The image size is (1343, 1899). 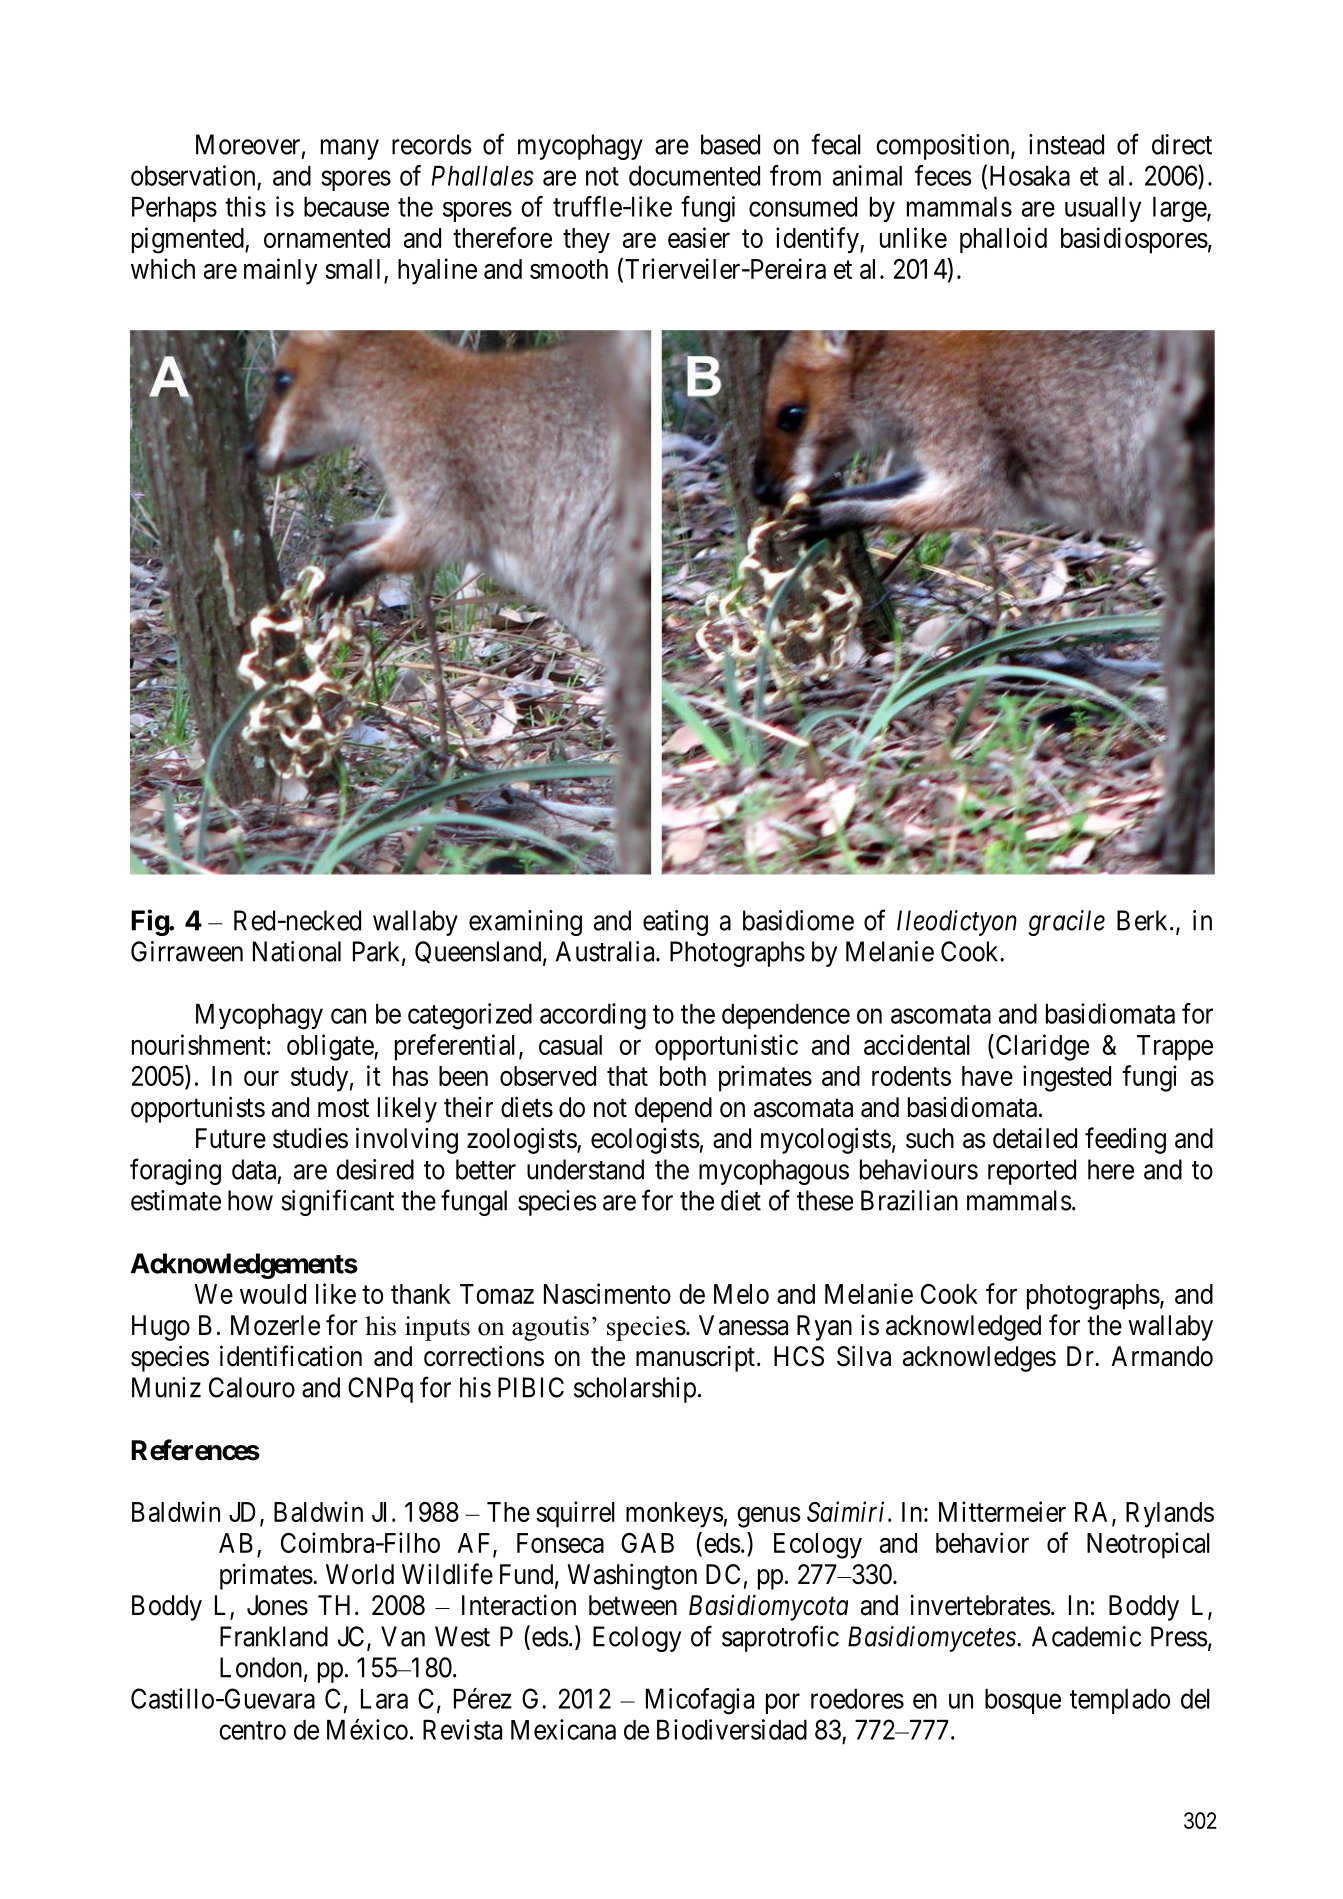 What do you see at coordinates (281, 271) in the image?
I see `mainly` at bounding box center [281, 271].
